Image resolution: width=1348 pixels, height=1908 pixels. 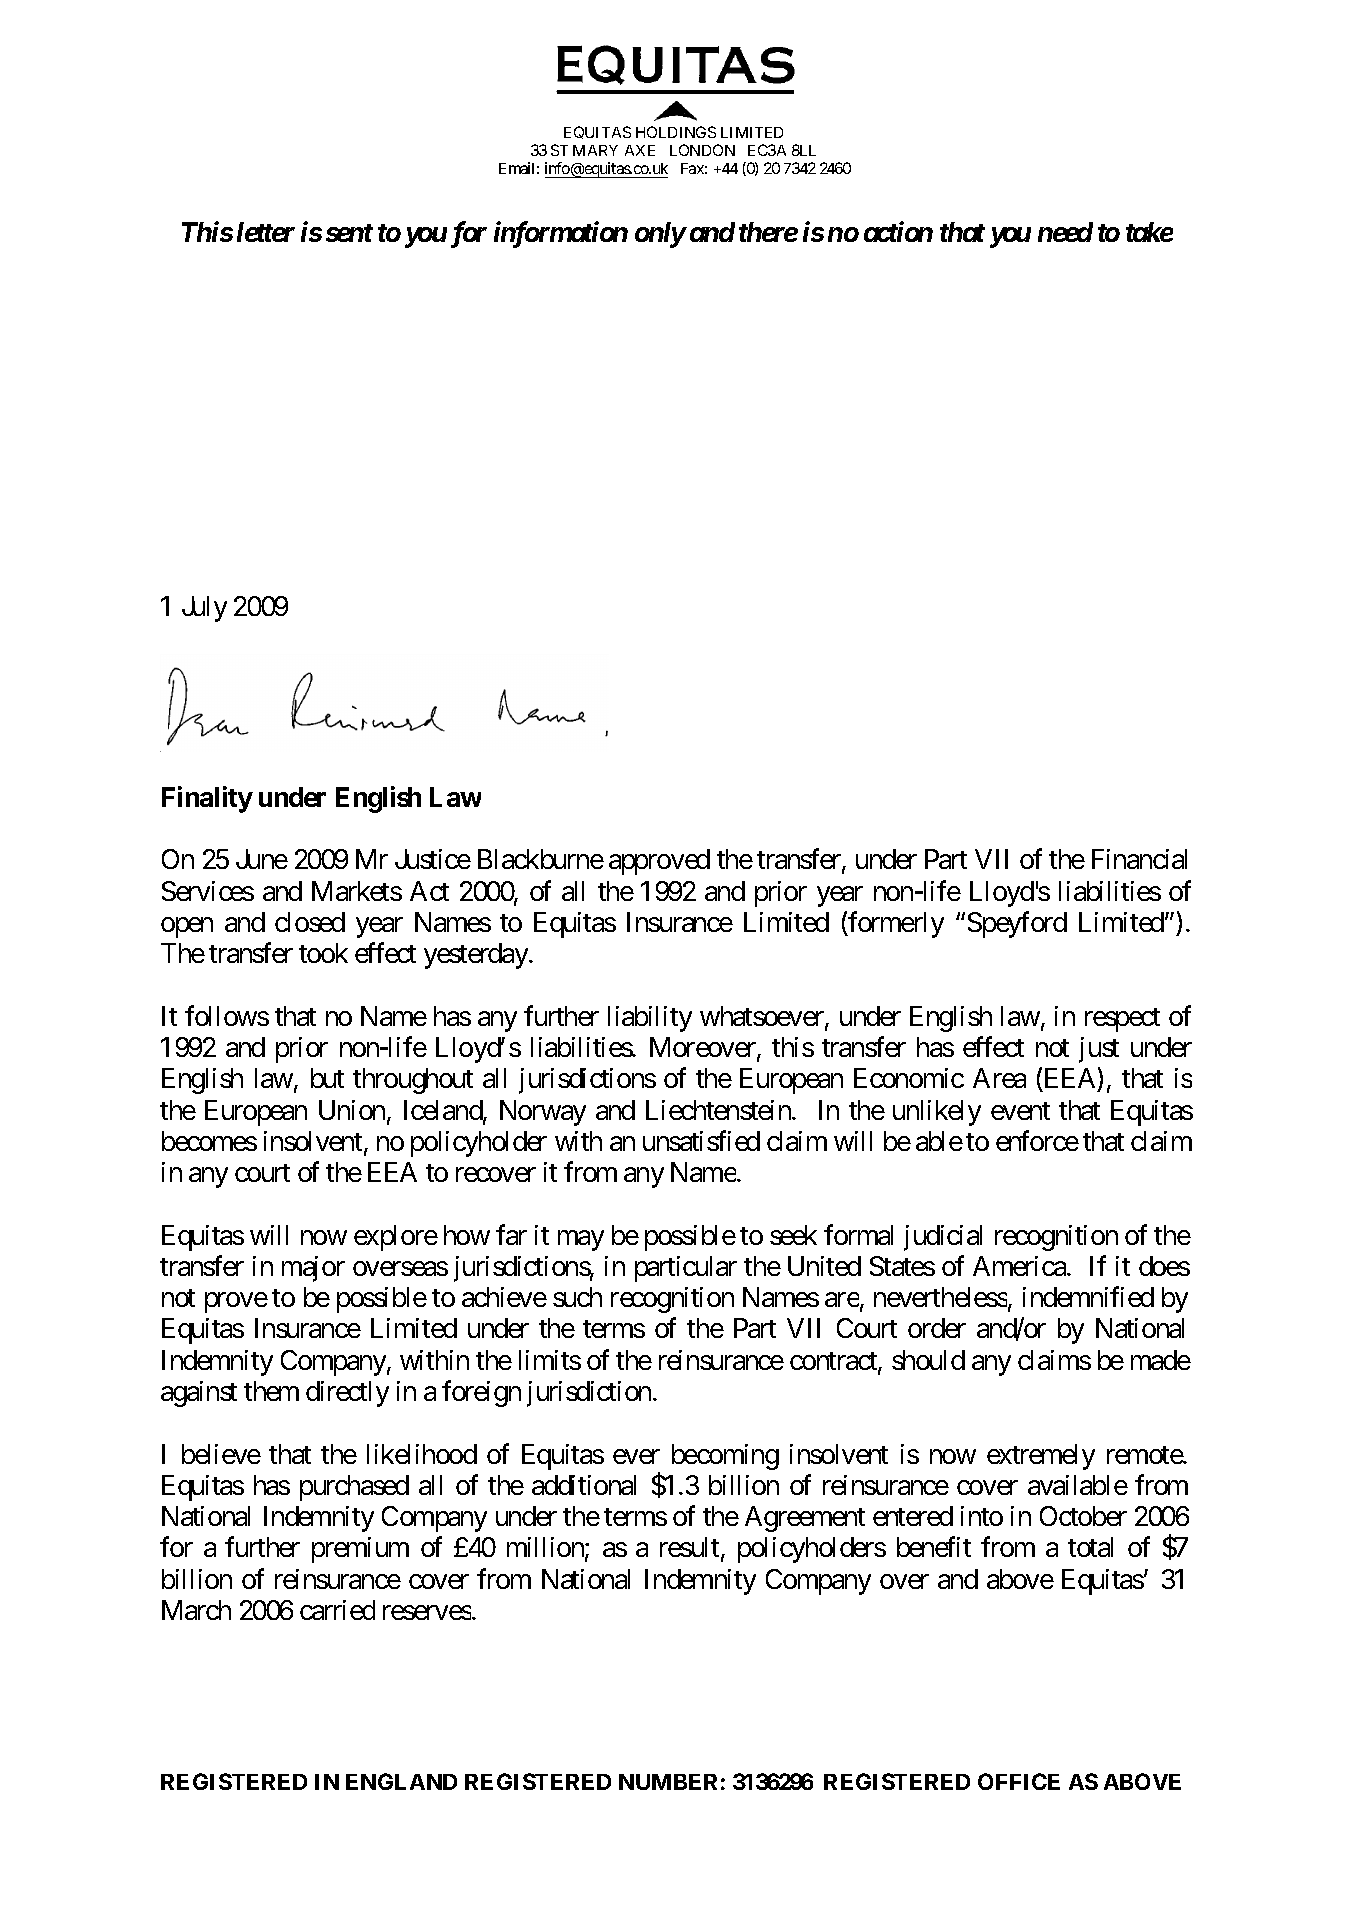 What do you see at coordinates (1019, 1781) in the screenshot?
I see `OFFICE` at bounding box center [1019, 1781].
